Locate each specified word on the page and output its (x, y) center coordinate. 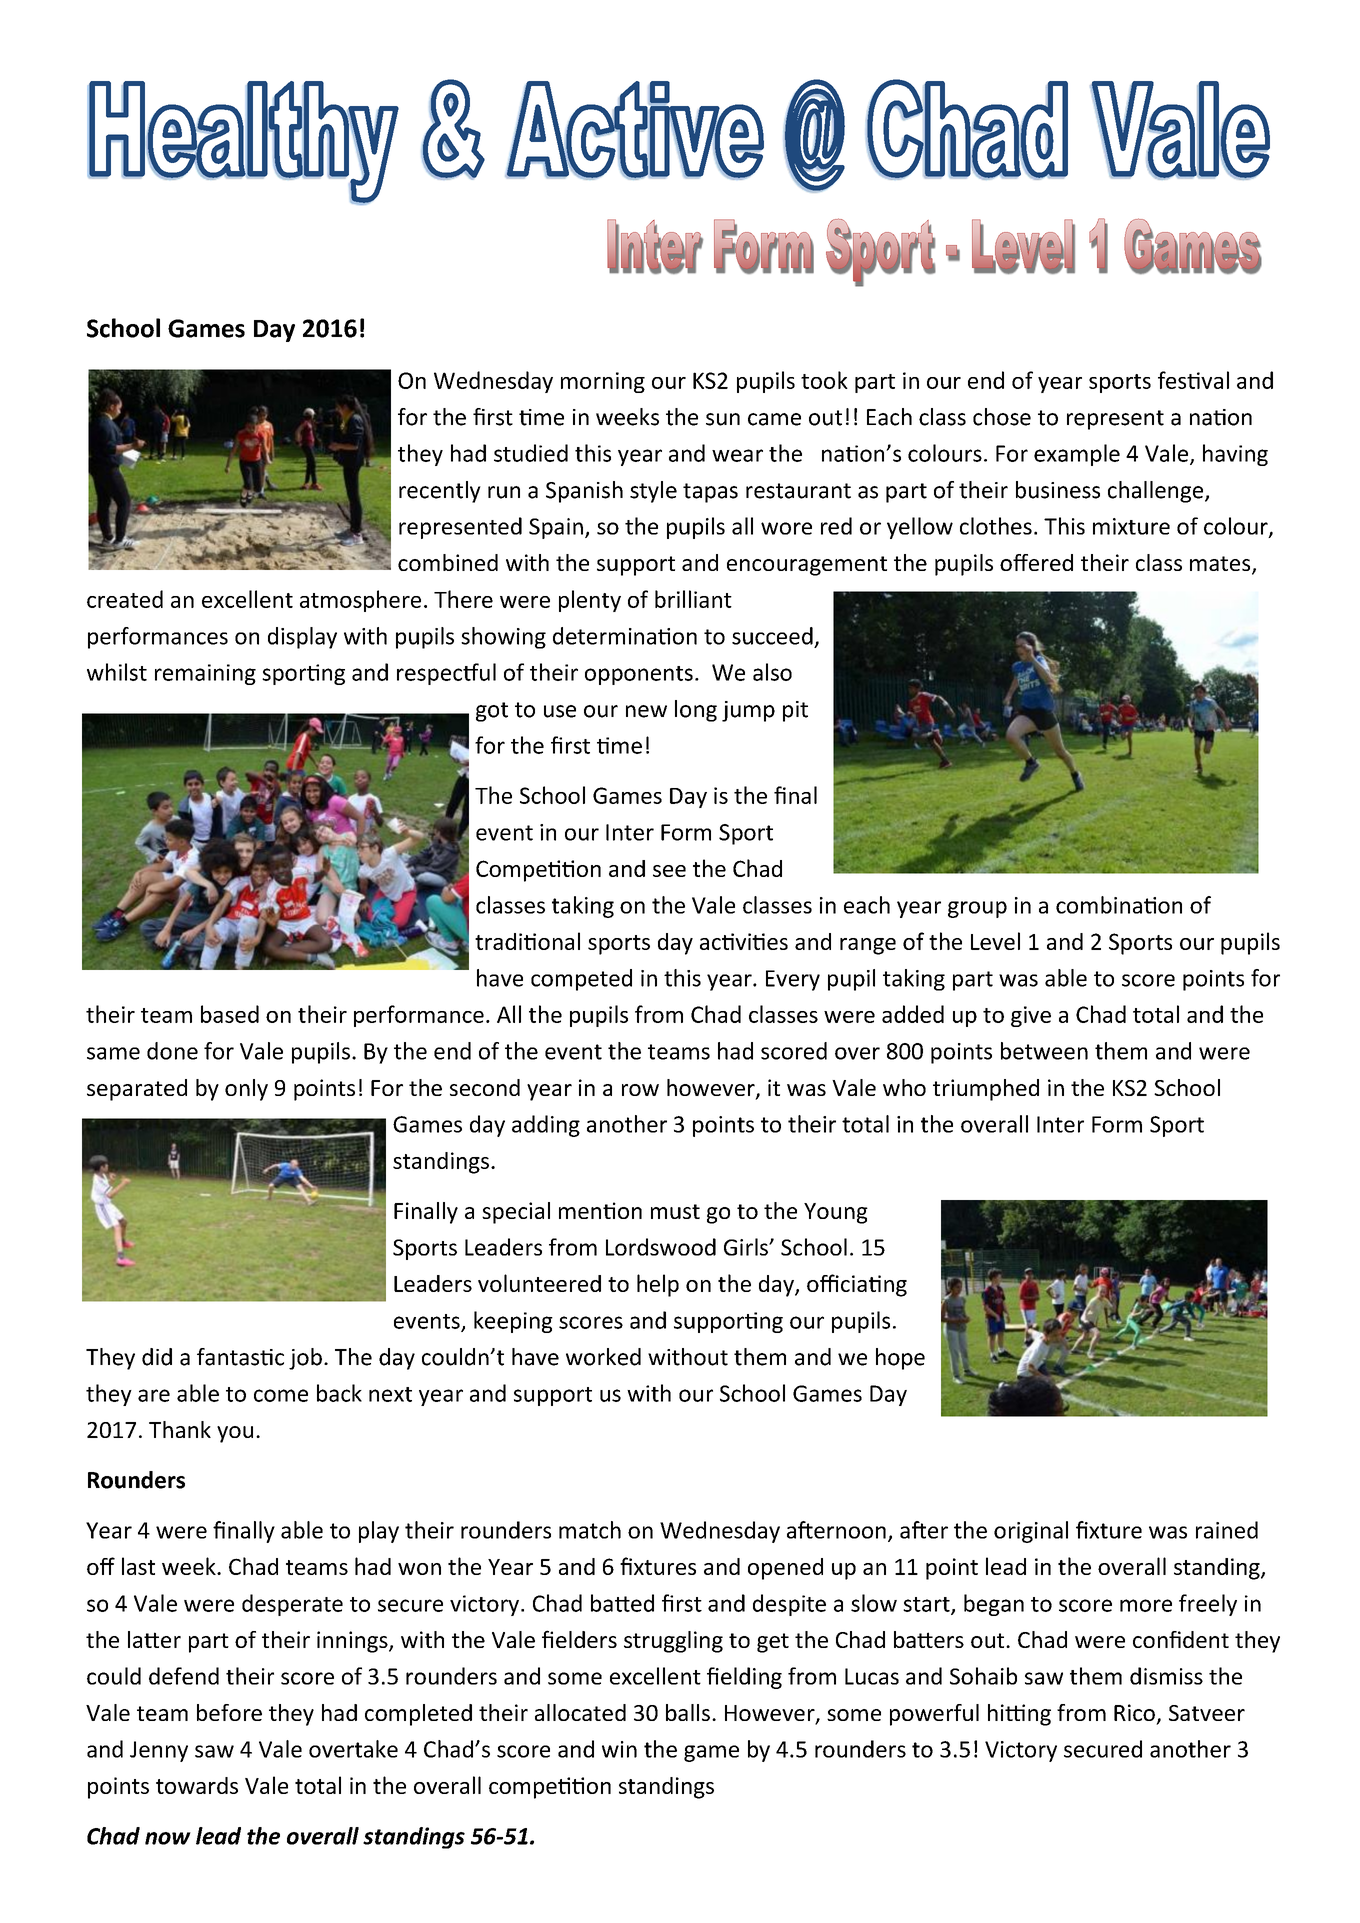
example (1077, 455)
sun (723, 419)
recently (440, 492)
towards (197, 1785)
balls (688, 1712)
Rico (1134, 1712)
